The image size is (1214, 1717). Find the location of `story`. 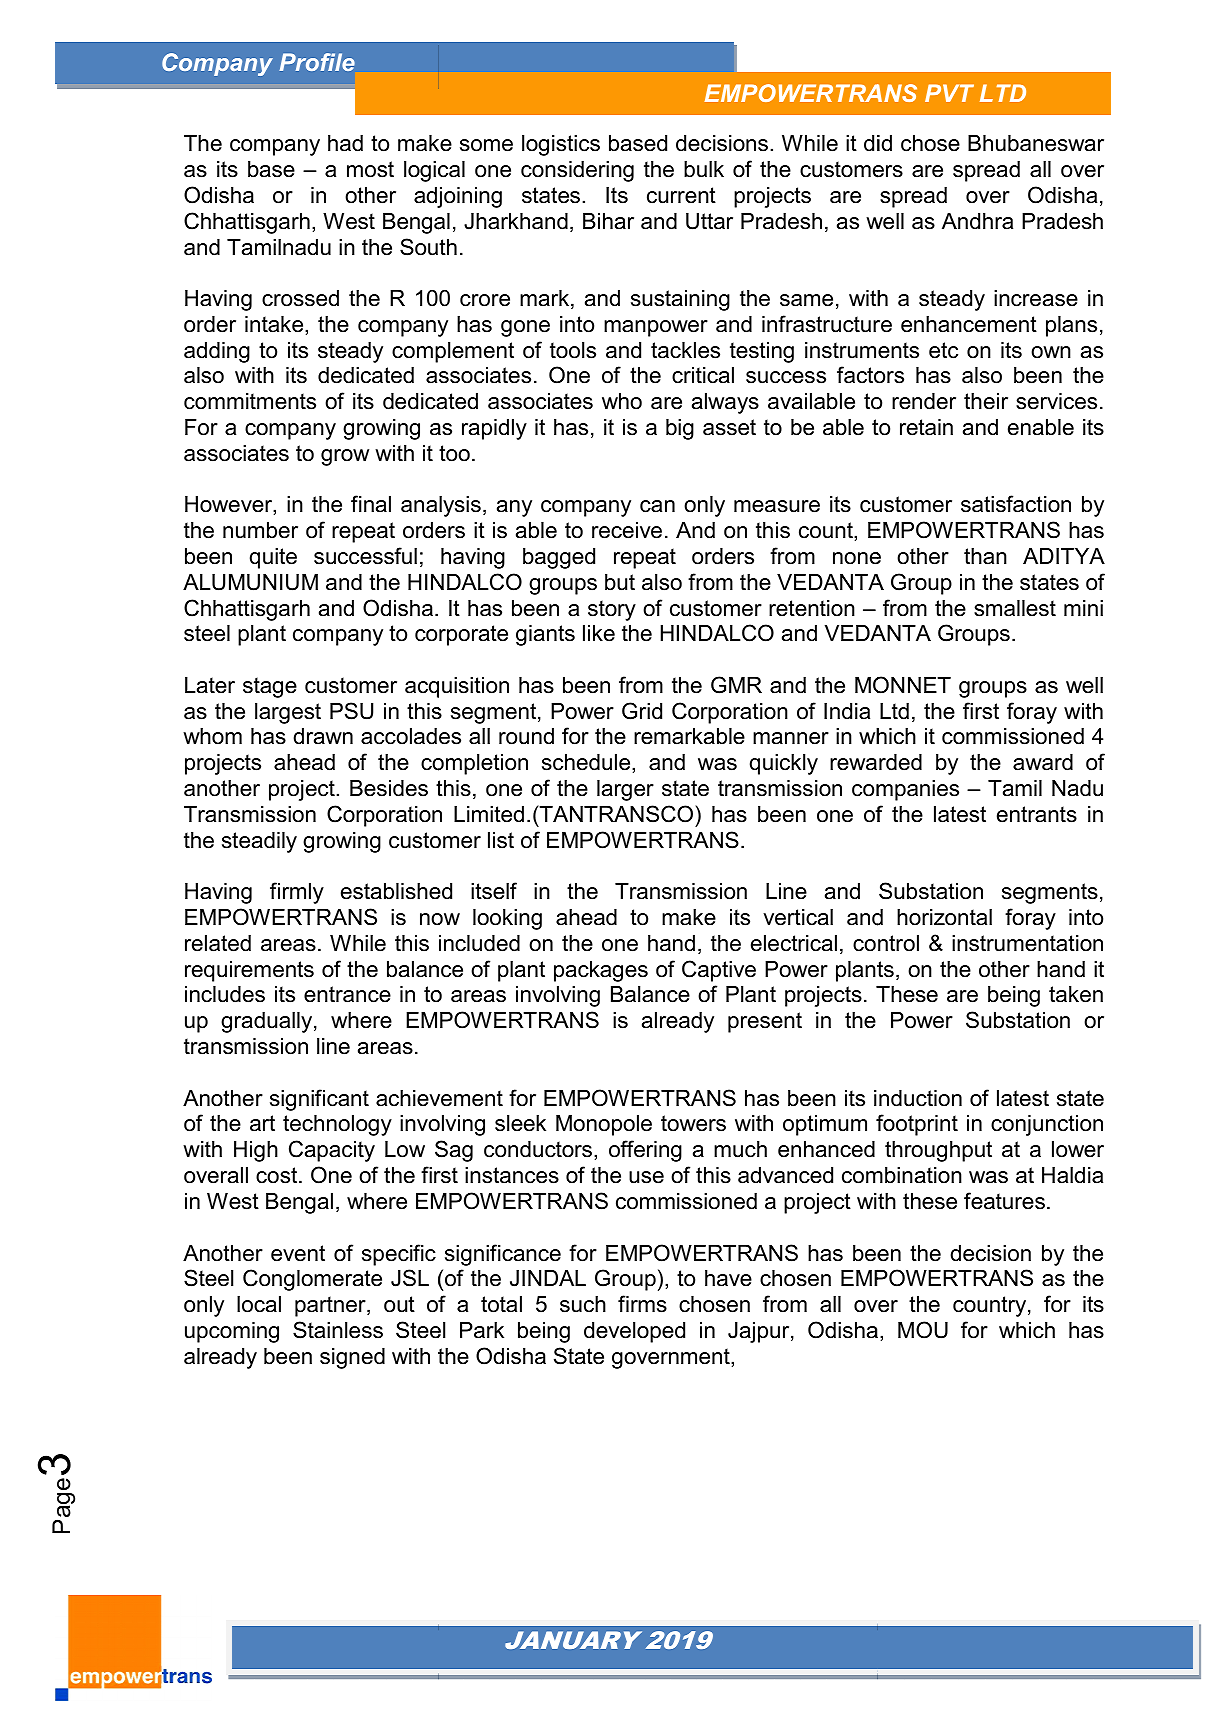

story is located at coordinates (612, 610).
